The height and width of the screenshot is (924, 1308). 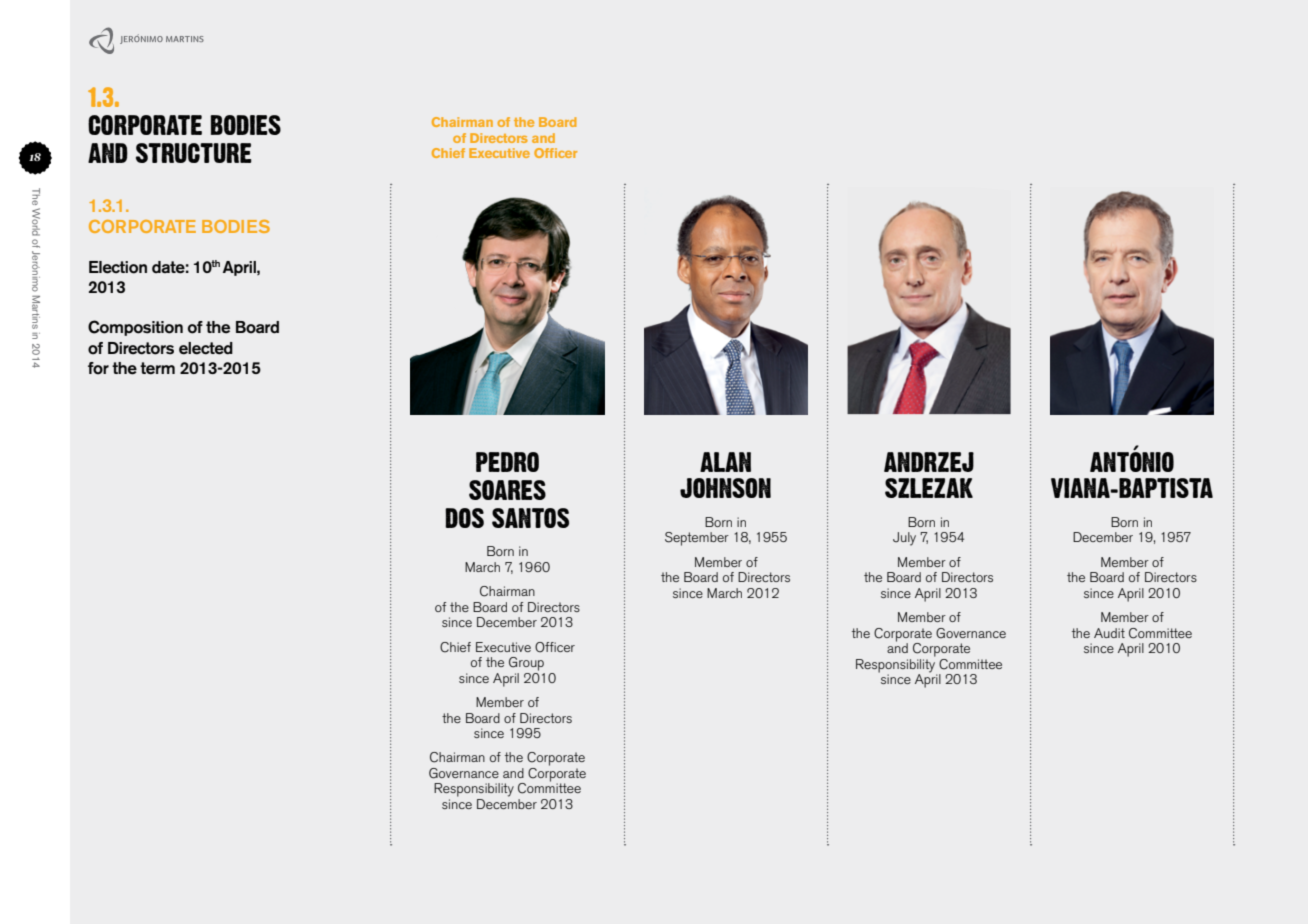 What do you see at coordinates (929, 462) in the screenshot?
I see `Andrzej` at bounding box center [929, 462].
